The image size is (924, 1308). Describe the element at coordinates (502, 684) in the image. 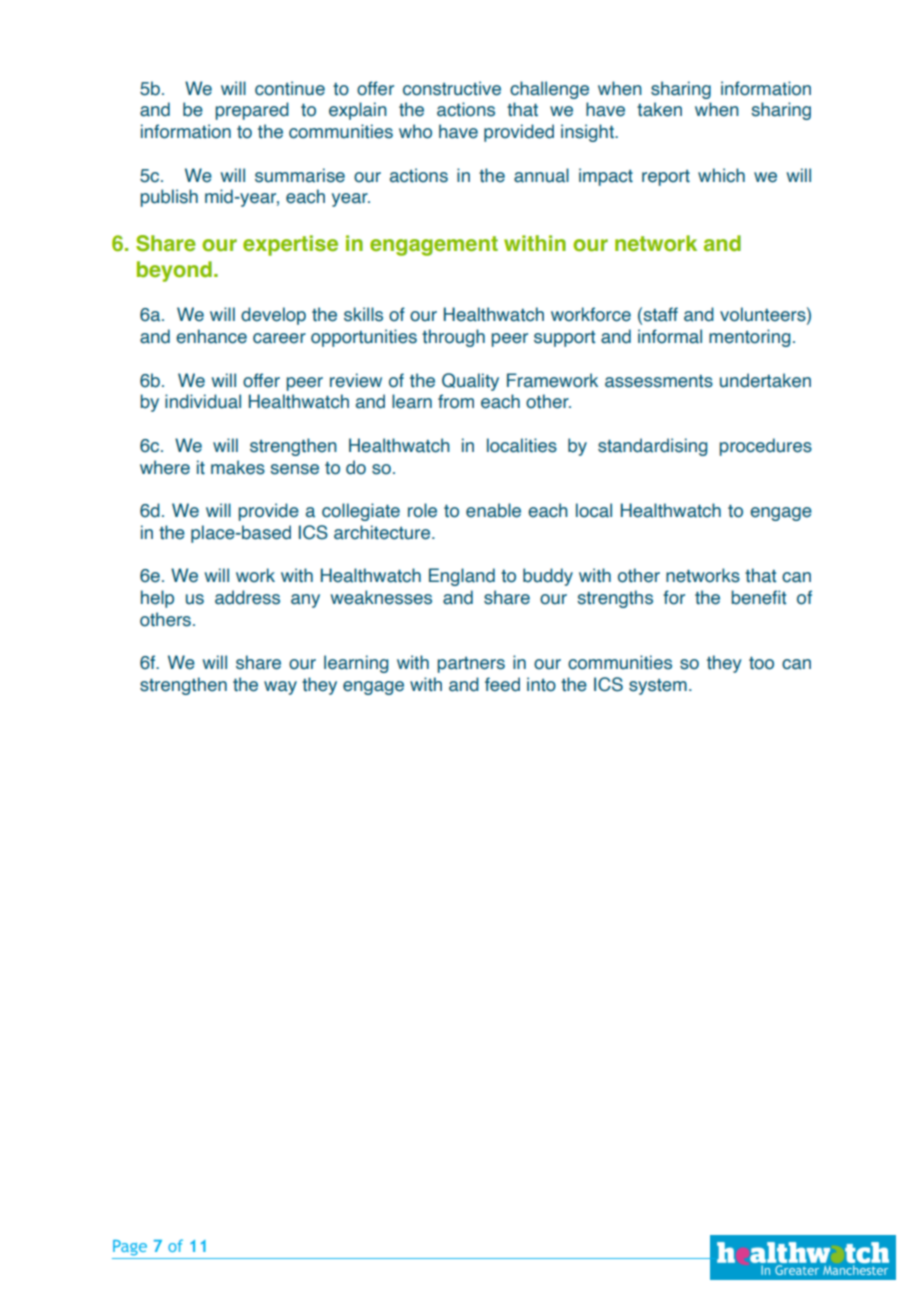

I see `feed` at that location.
